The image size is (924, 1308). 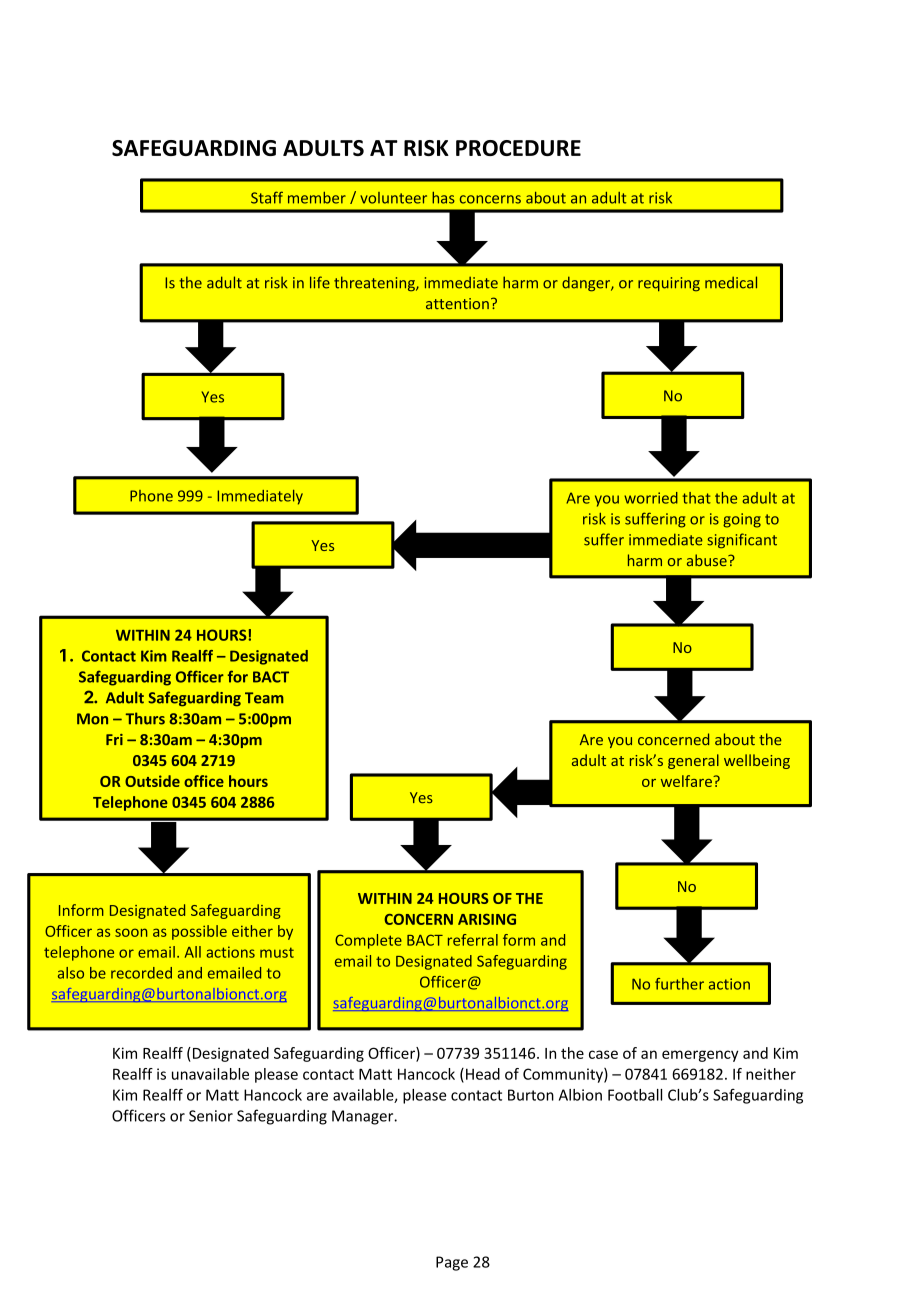 What do you see at coordinates (393, 198) in the screenshot?
I see `volunteer` at bounding box center [393, 198].
